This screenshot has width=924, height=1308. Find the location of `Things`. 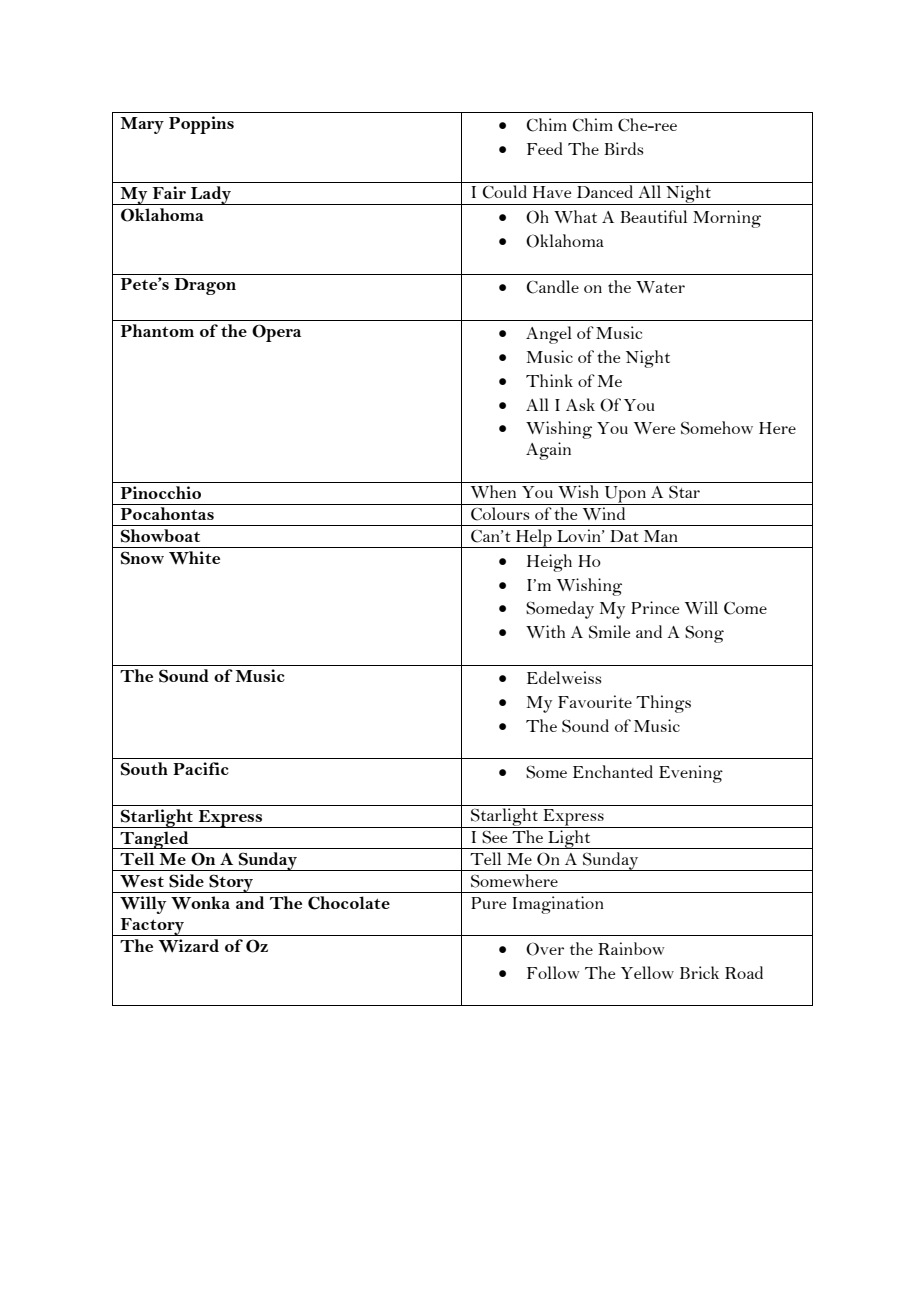

Things is located at coordinates (663, 704).
